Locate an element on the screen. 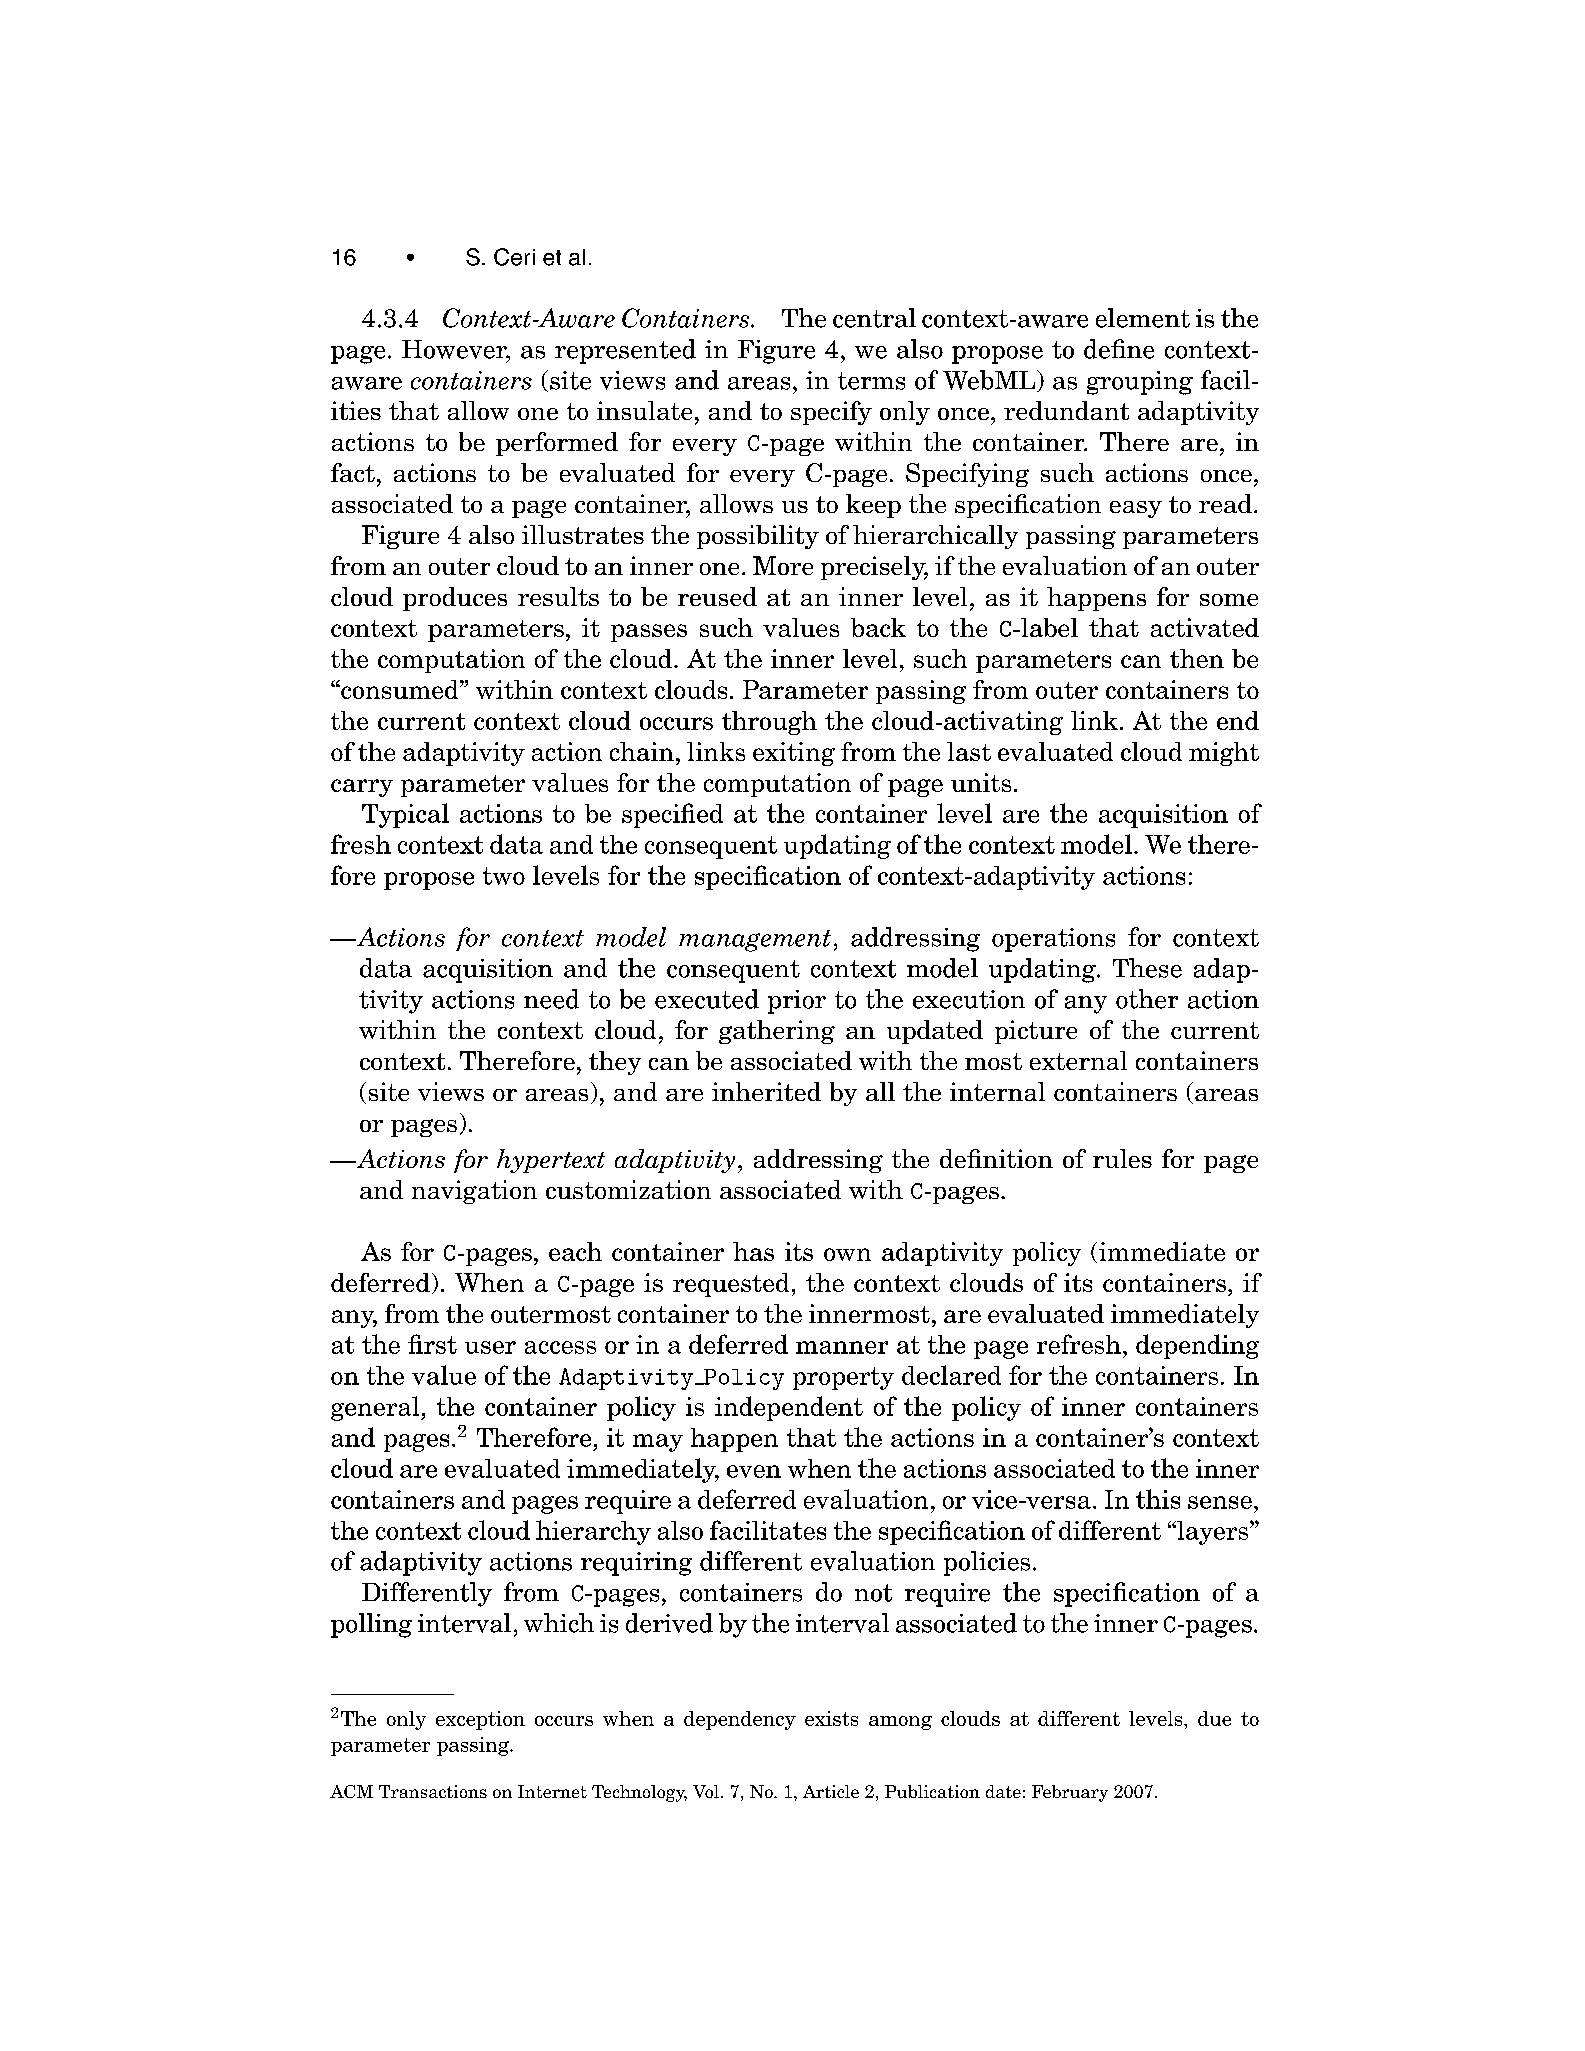 This screenshot has height=2051, width=1585. terms is located at coordinates (871, 381).
